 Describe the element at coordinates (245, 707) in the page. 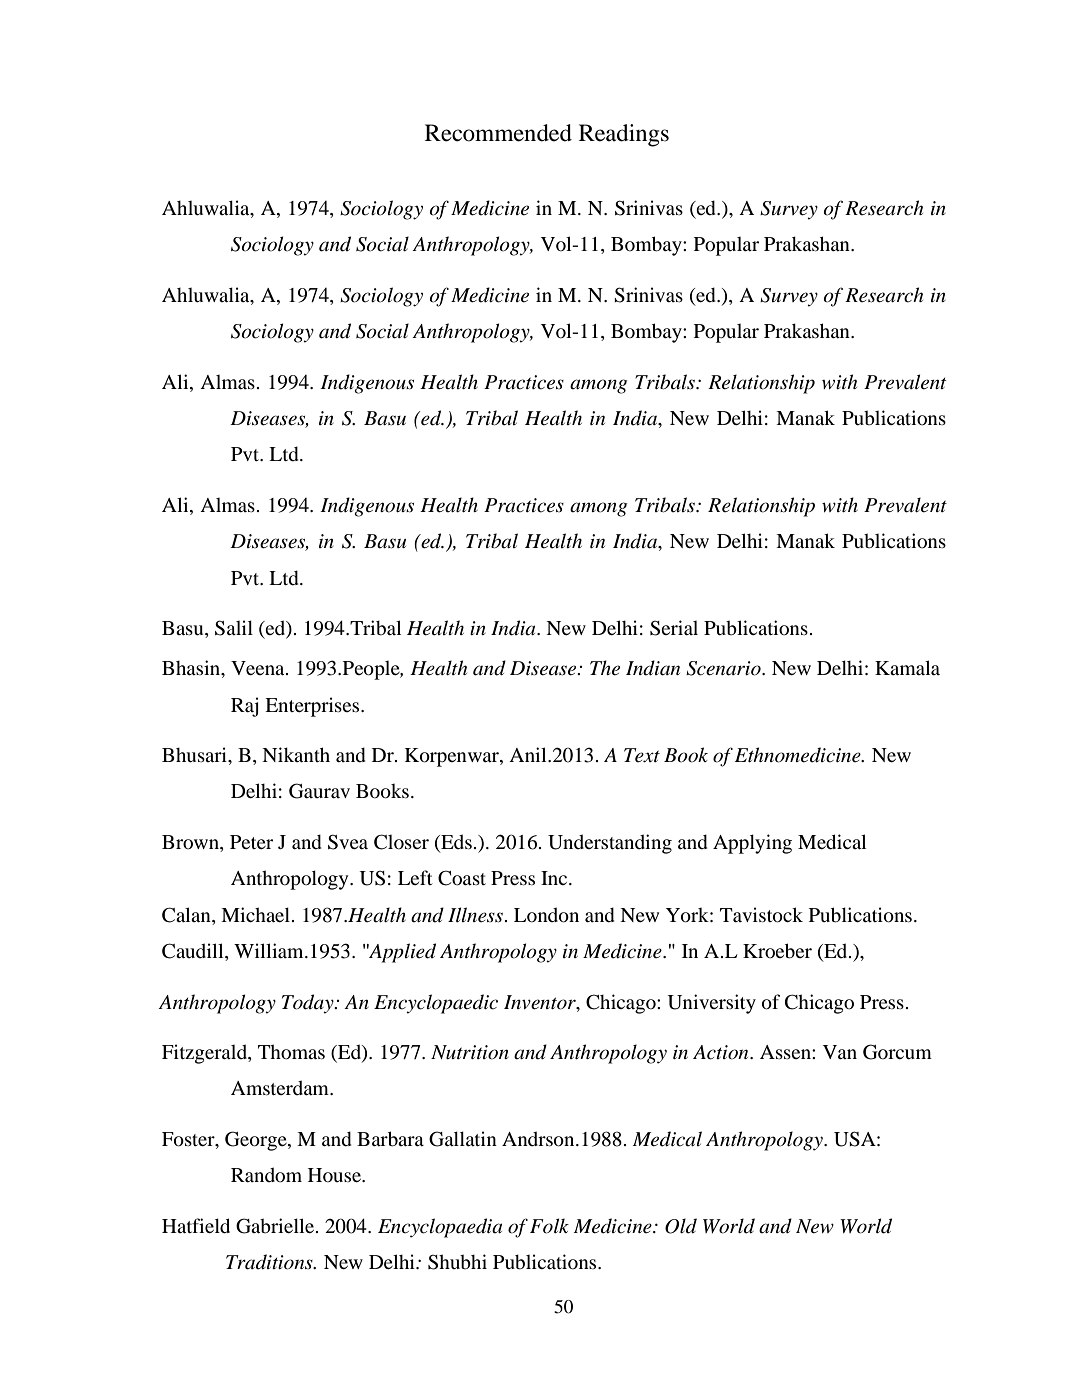

I see `Raj` at that location.
